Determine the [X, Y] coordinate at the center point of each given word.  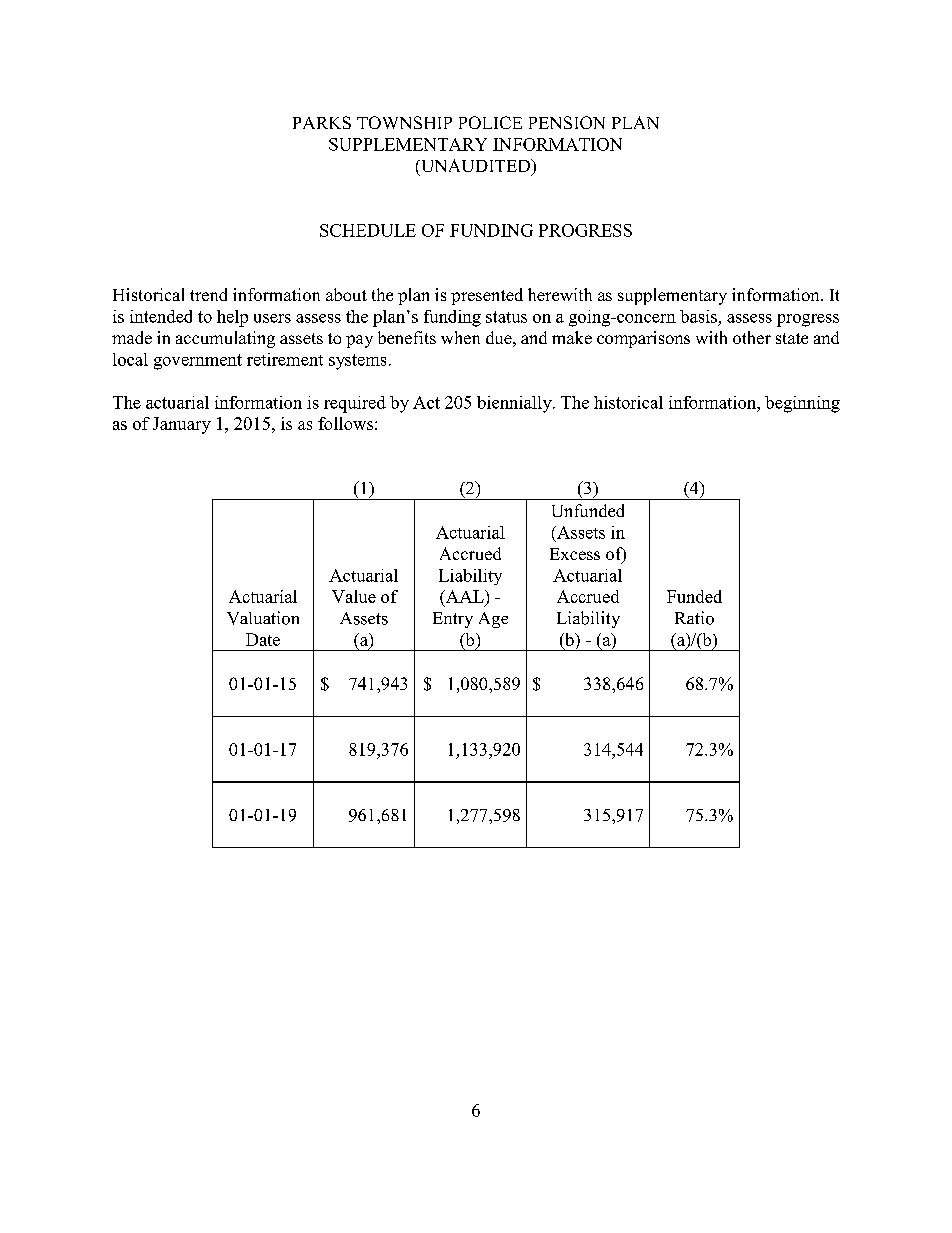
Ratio [694, 618]
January [182, 425]
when [460, 337]
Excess [575, 554]
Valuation [263, 618]
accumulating [225, 339]
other [752, 337]
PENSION [567, 122]
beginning [802, 404]
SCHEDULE [368, 230]
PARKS [322, 122]
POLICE [490, 122]
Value [354, 596]
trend [208, 294]
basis [698, 316]
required [355, 404]
